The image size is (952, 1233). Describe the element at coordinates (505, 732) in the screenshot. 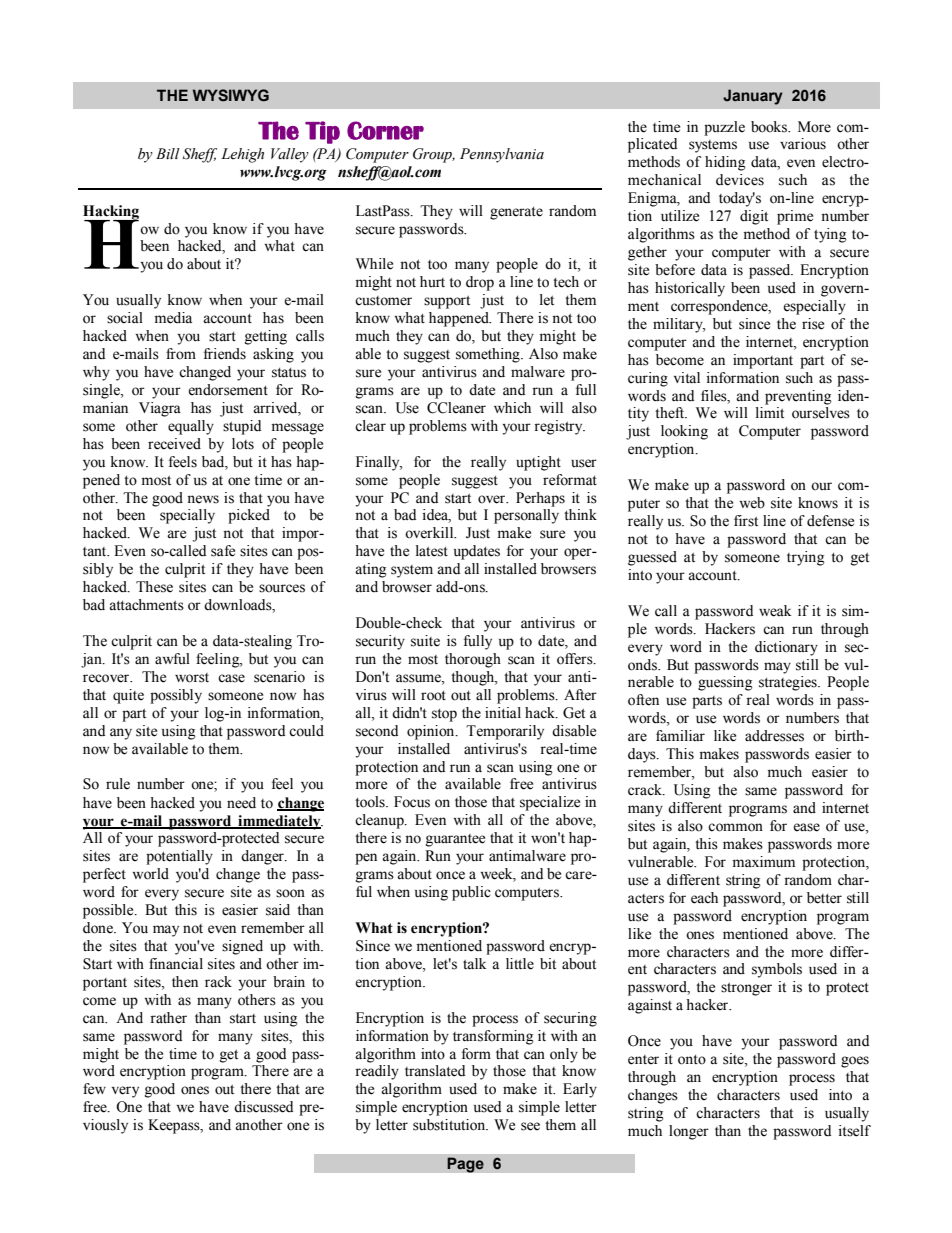

I see `Temporarily` at that location.
